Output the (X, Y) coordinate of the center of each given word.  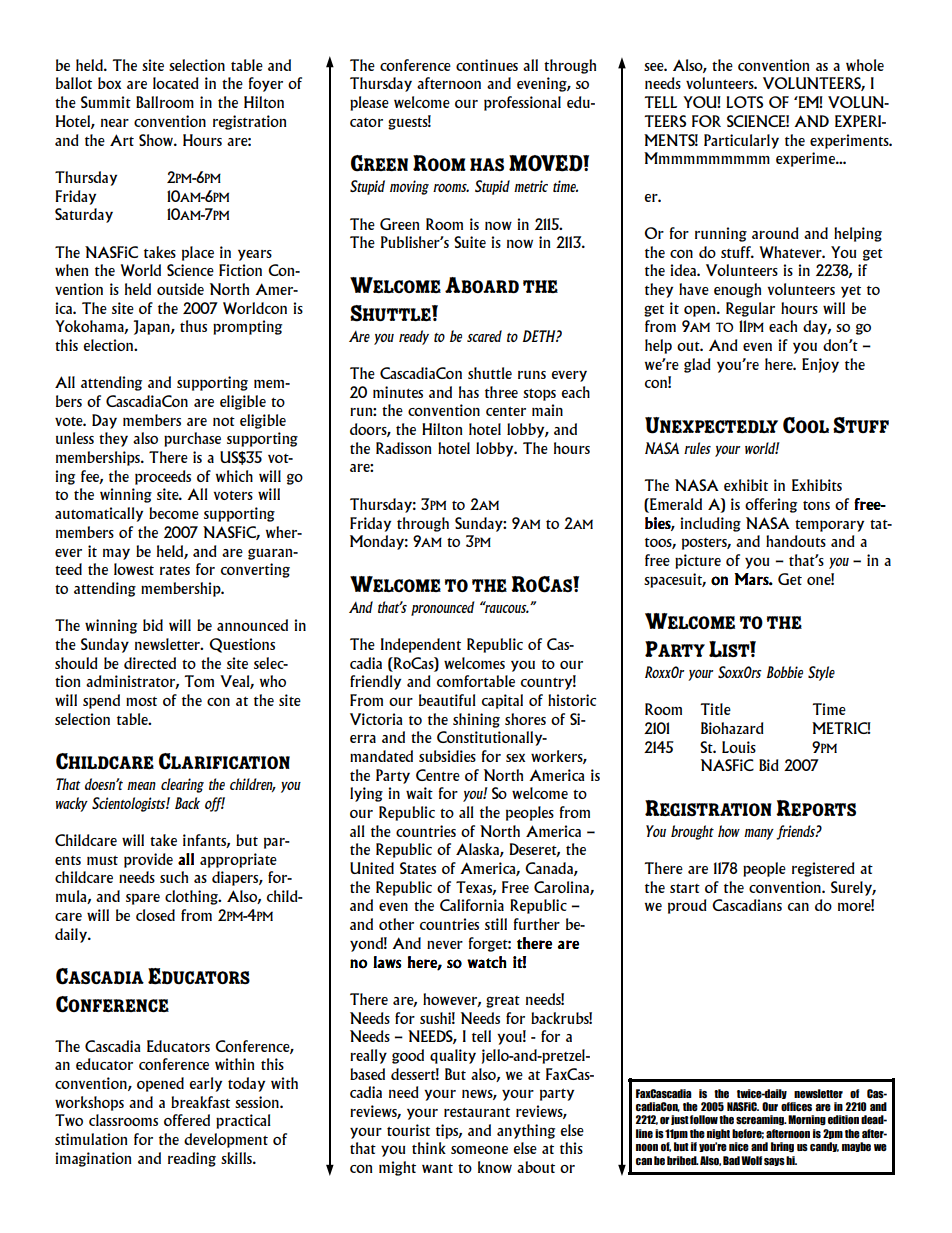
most (141, 701)
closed (155, 915)
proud (687, 906)
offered (187, 1120)
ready (414, 337)
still (496, 924)
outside (180, 289)
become (174, 513)
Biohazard (732, 728)
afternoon (449, 83)
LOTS (744, 102)
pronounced (443, 608)
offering (771, 505)
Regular (750, 309)
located (176, 83)
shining (476, 720)
